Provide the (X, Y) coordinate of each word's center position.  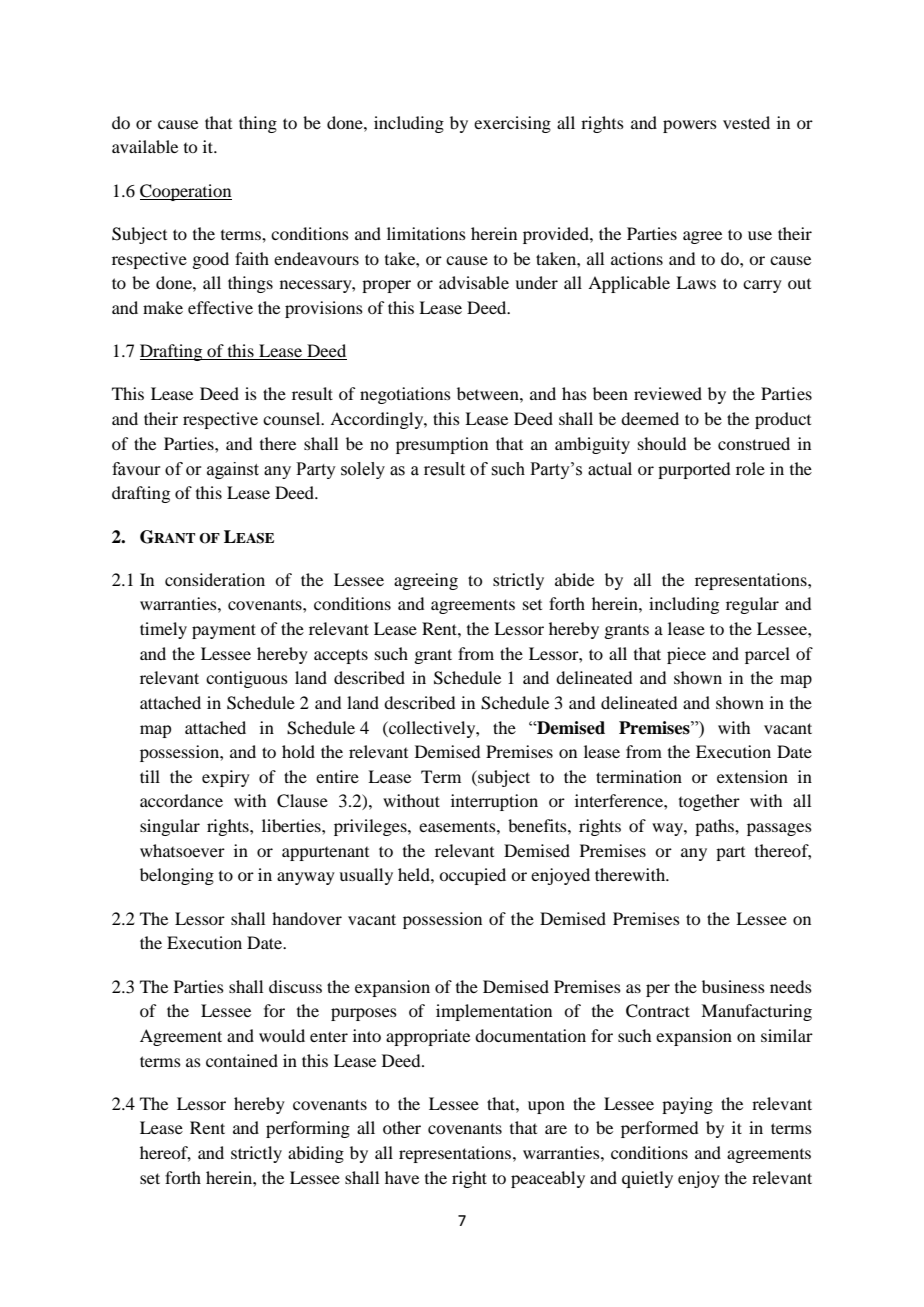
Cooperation (186, 192)
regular (752, 605)
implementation (494, 1012)
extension (752, 776)
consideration (215, 579)
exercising (512, 124)
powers (690, 126)
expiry (226, 778)
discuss (295, 986)
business (733, 986)
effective (220, 307)
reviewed (668, 393)
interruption (494, 802)
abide (574, 579)
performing (308, 1129)
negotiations (405, 395)
